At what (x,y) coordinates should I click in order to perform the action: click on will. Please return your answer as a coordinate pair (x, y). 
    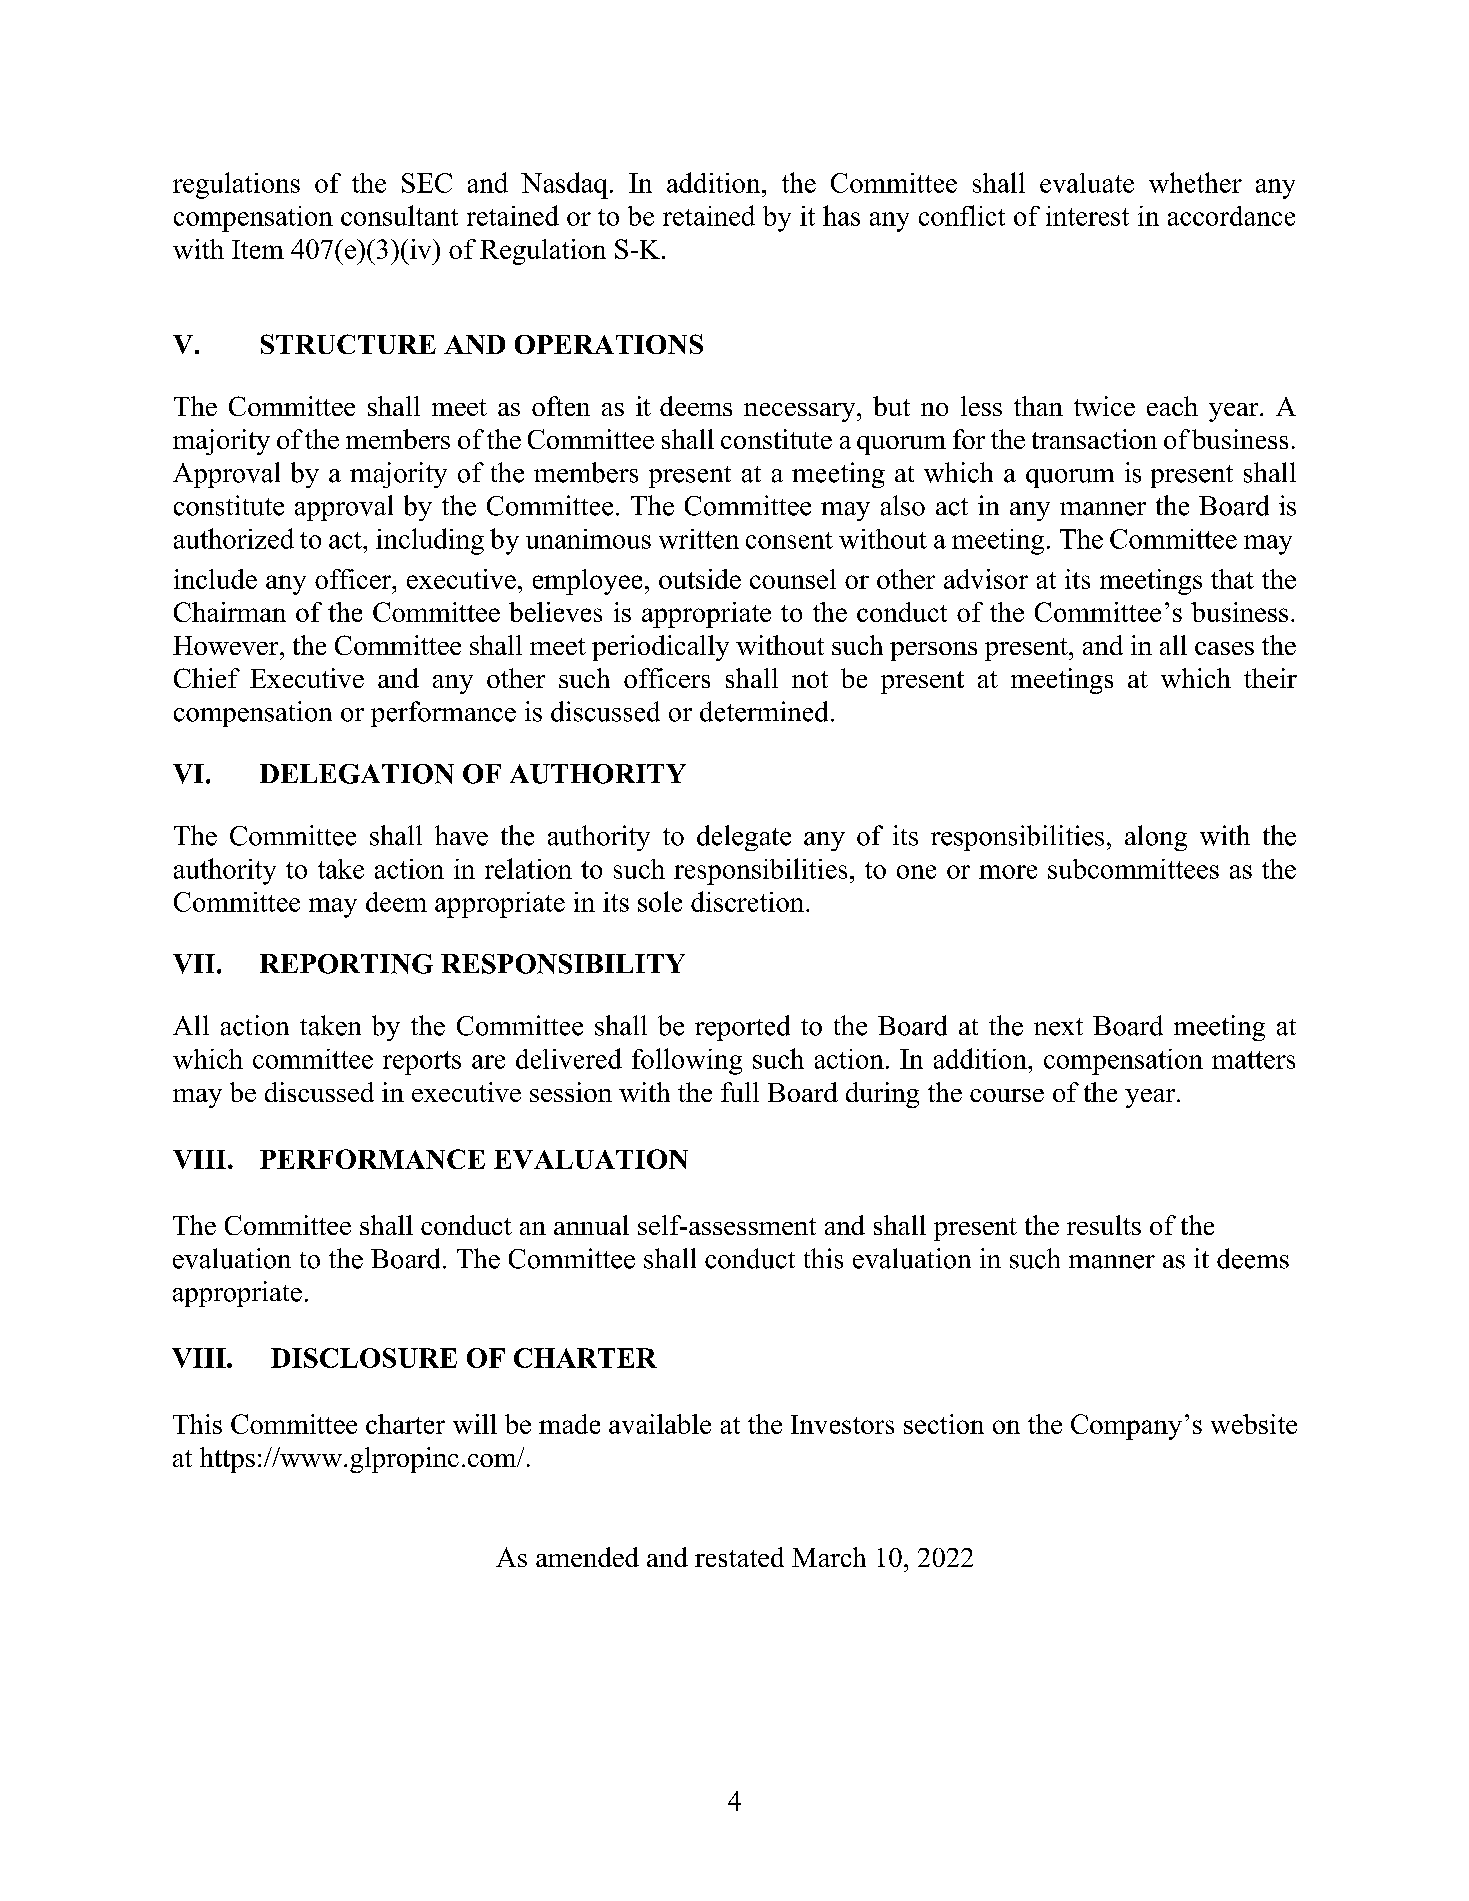
    Looking at the image, I should click on (475, 1424).
